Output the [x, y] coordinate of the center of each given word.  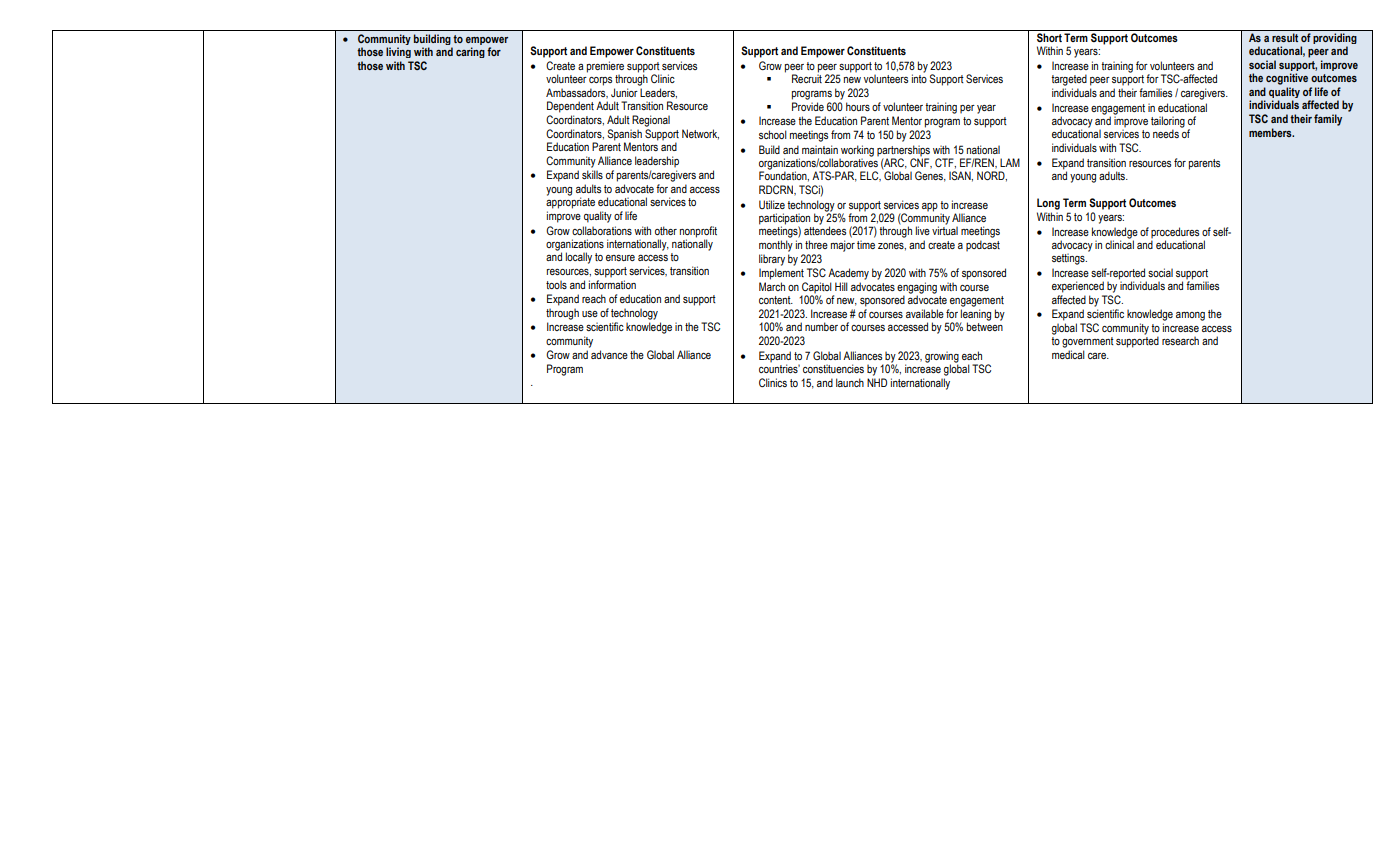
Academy [848, 274]
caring [470, 52]
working [857, 152]
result [1285, 37]
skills [592, 174]
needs [1166, 133]
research [1180, 340]
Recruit [807, 78]
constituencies [833, 368]
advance [609, 354]
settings [1069, 259]
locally [579, 258]
